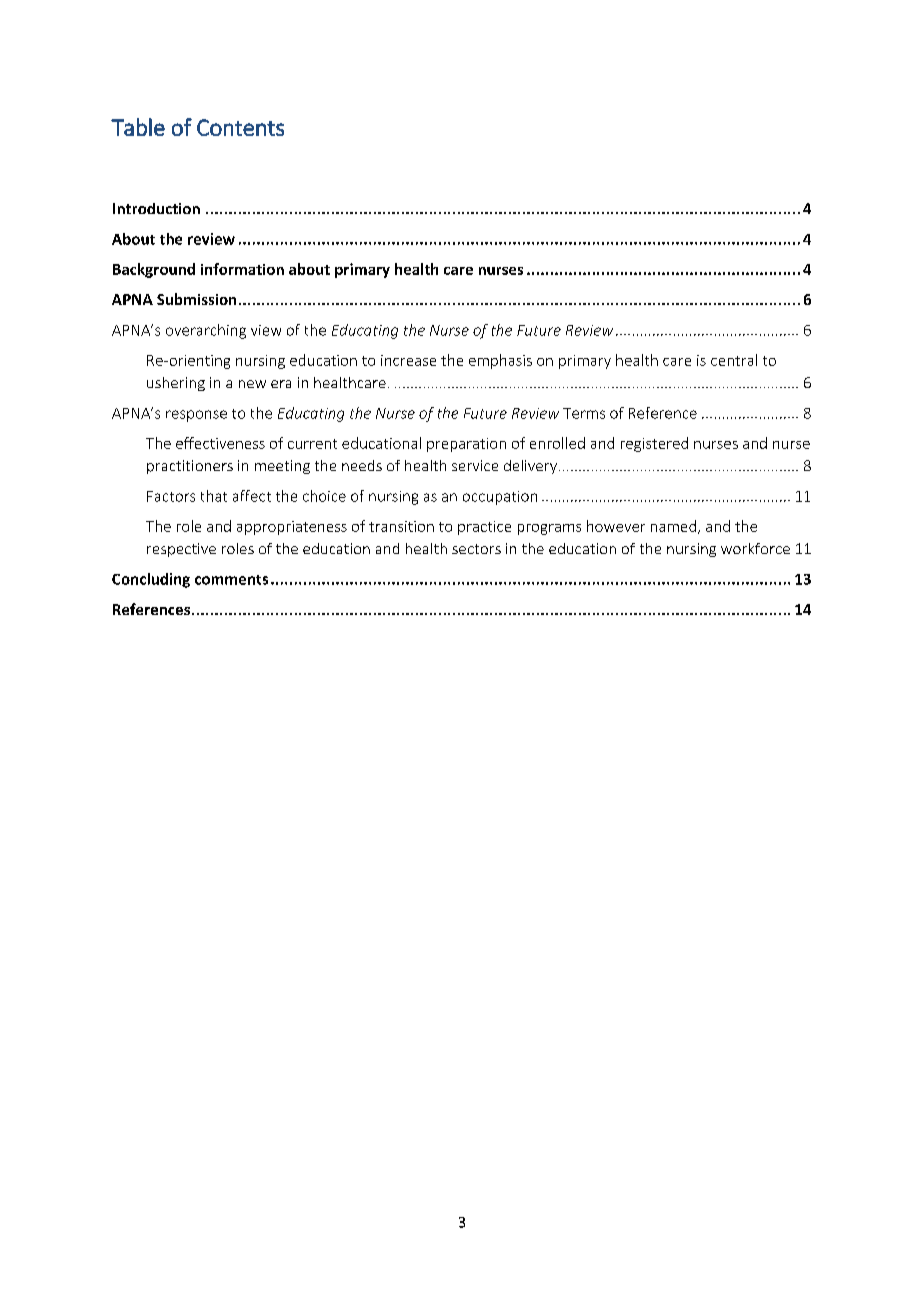 The height and width of the page is (1308, 924). Describe the element at coordinates (476, 549) in the page. I see `sectors` at that location.
